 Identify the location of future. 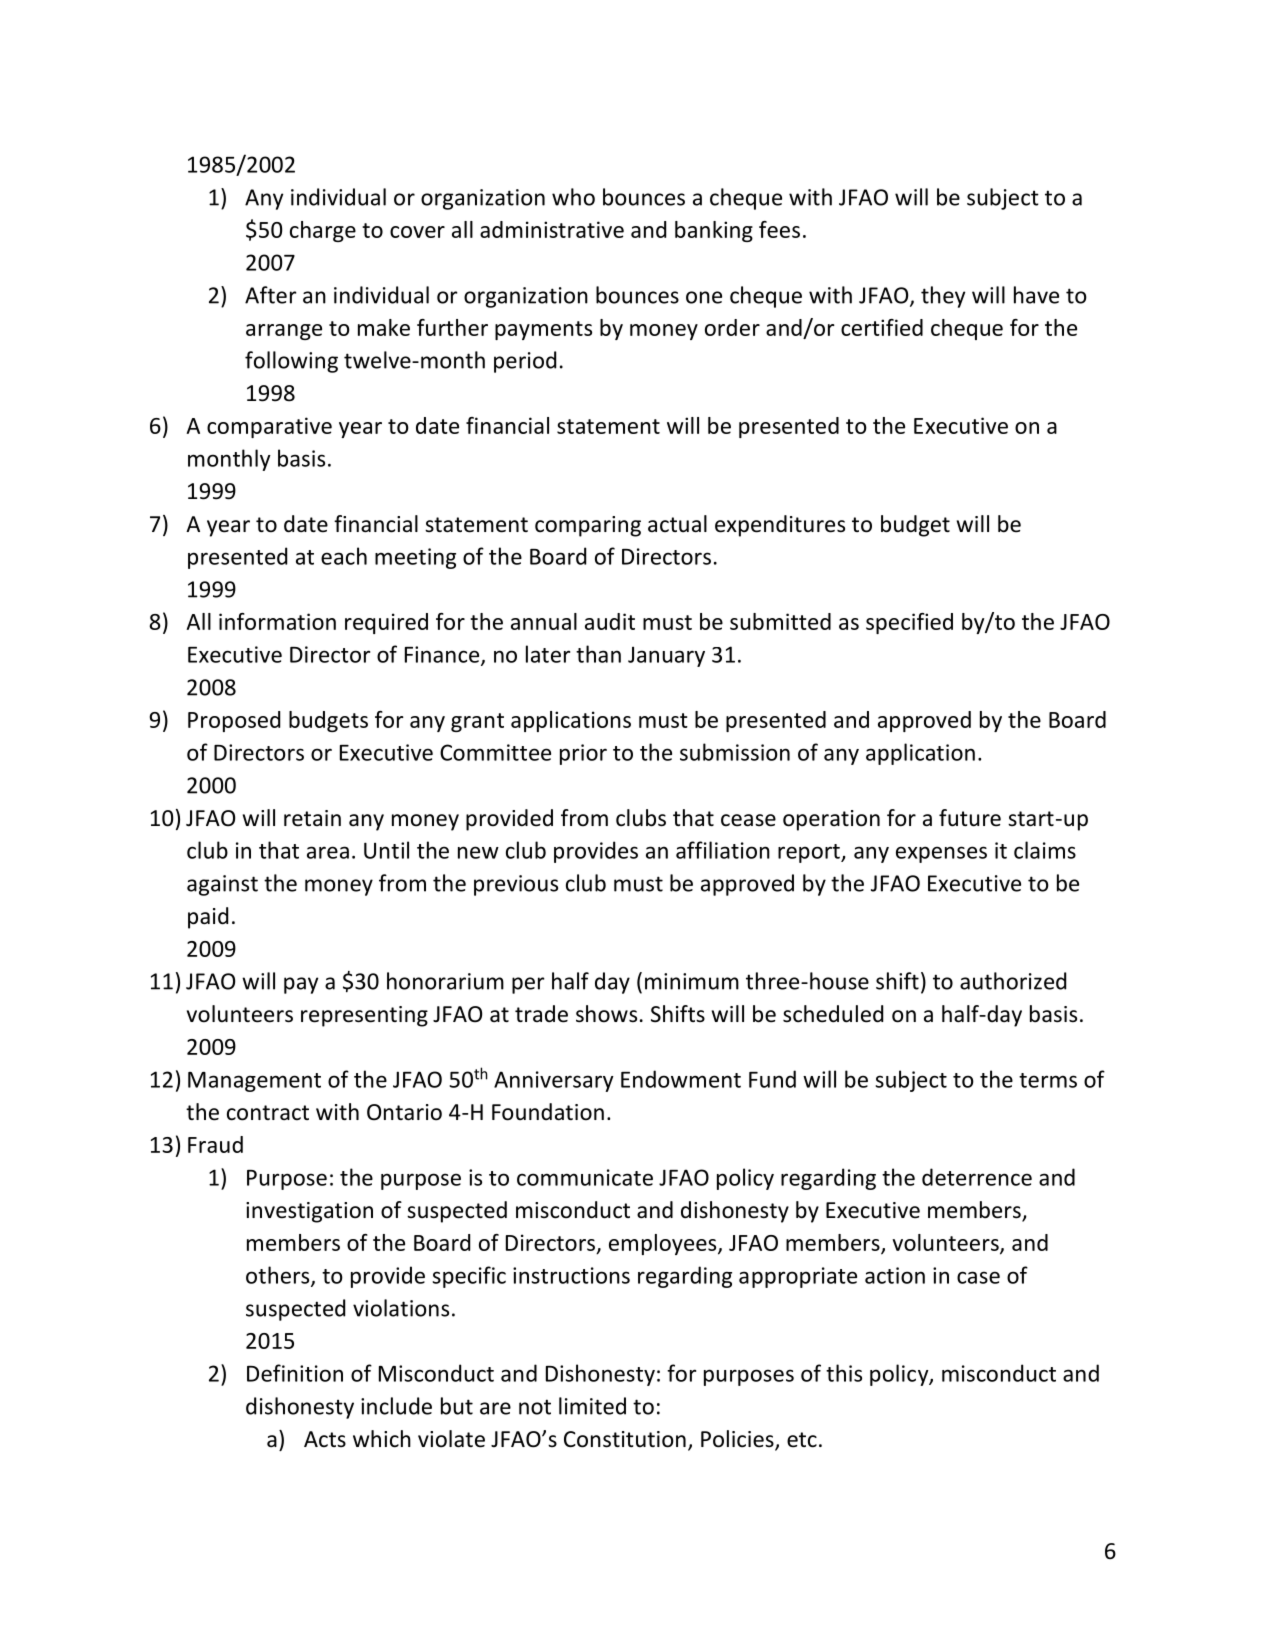
(970, 818).
